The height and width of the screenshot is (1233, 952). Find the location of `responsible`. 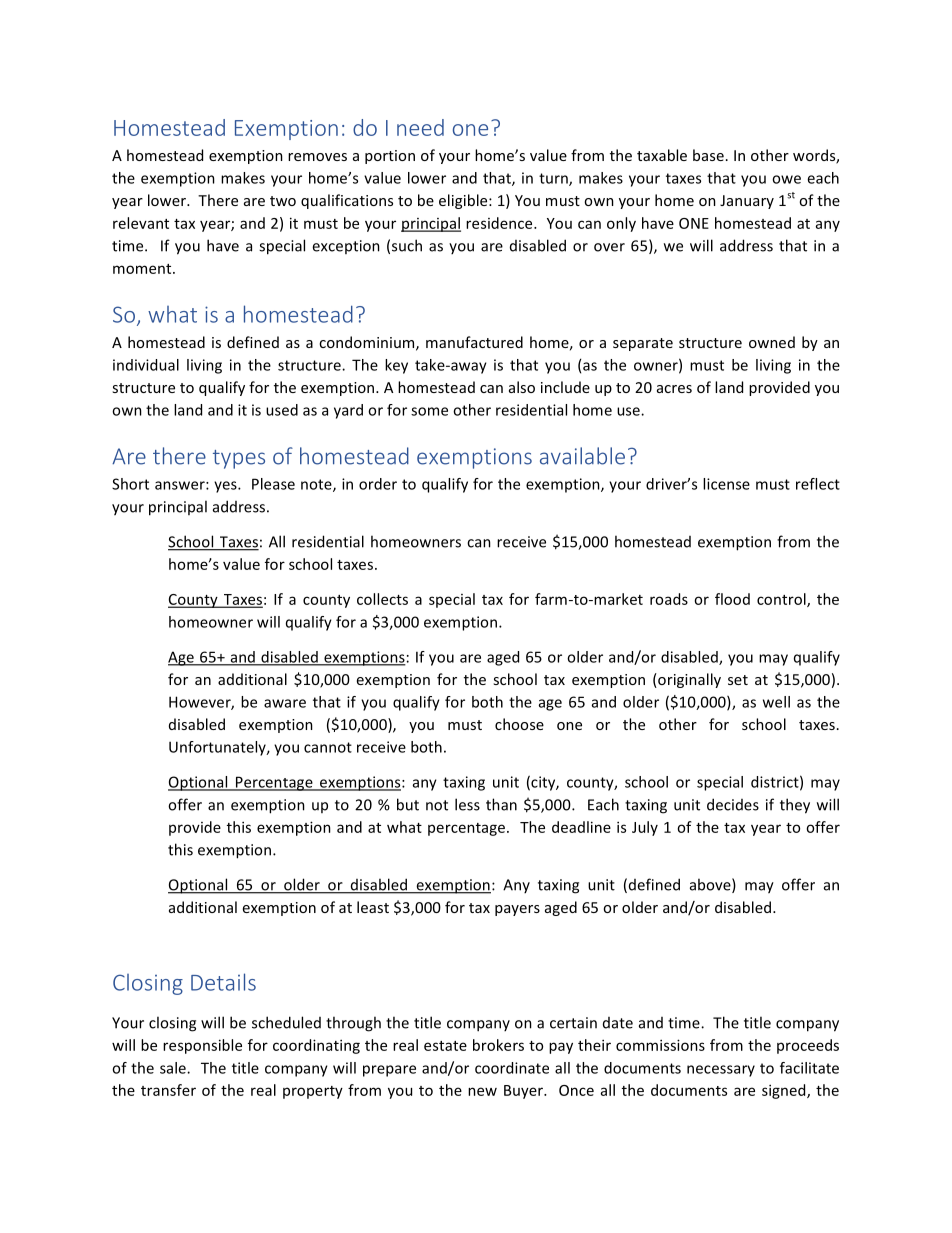

responsible is located at coordinates (202, 1046).
